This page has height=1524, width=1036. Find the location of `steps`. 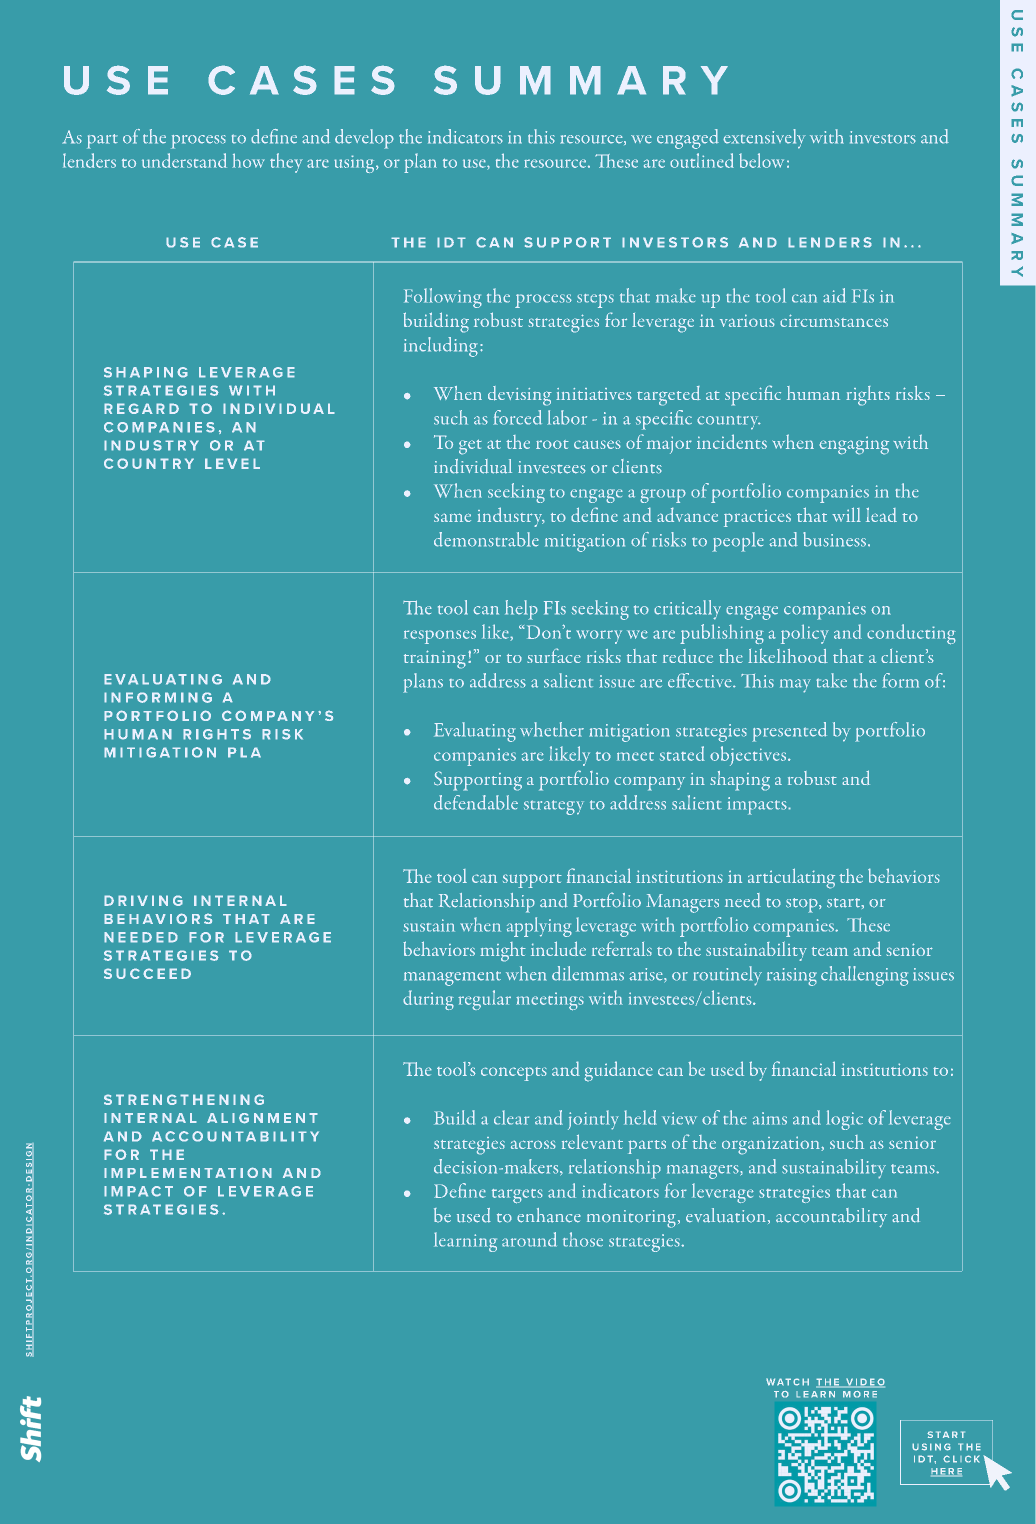

steps is located at coordinates (595, 301).
